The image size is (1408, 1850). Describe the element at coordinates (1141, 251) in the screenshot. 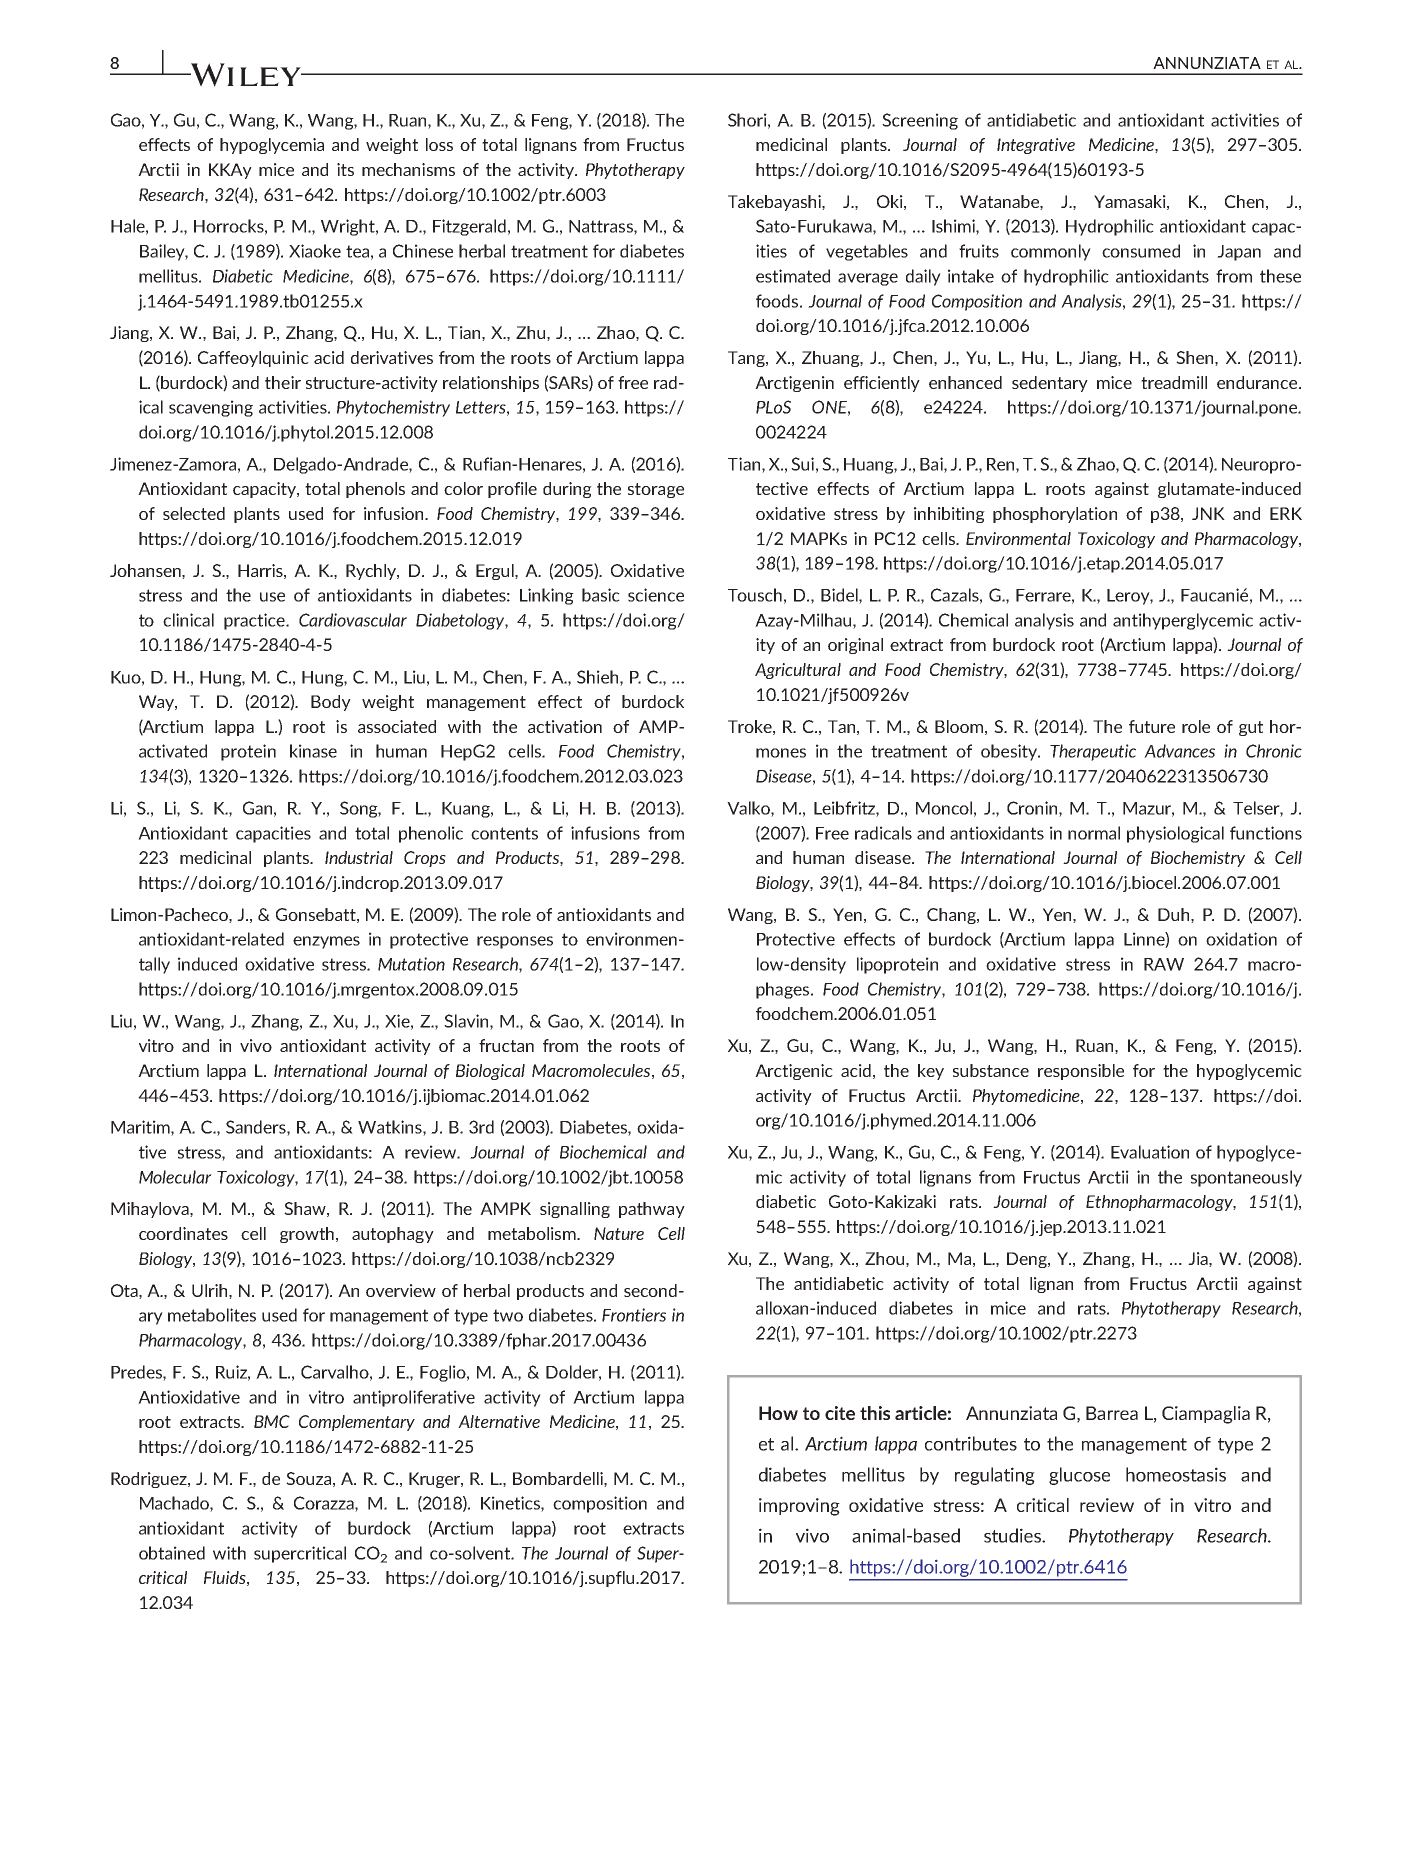

I see `consumed` at that location.
